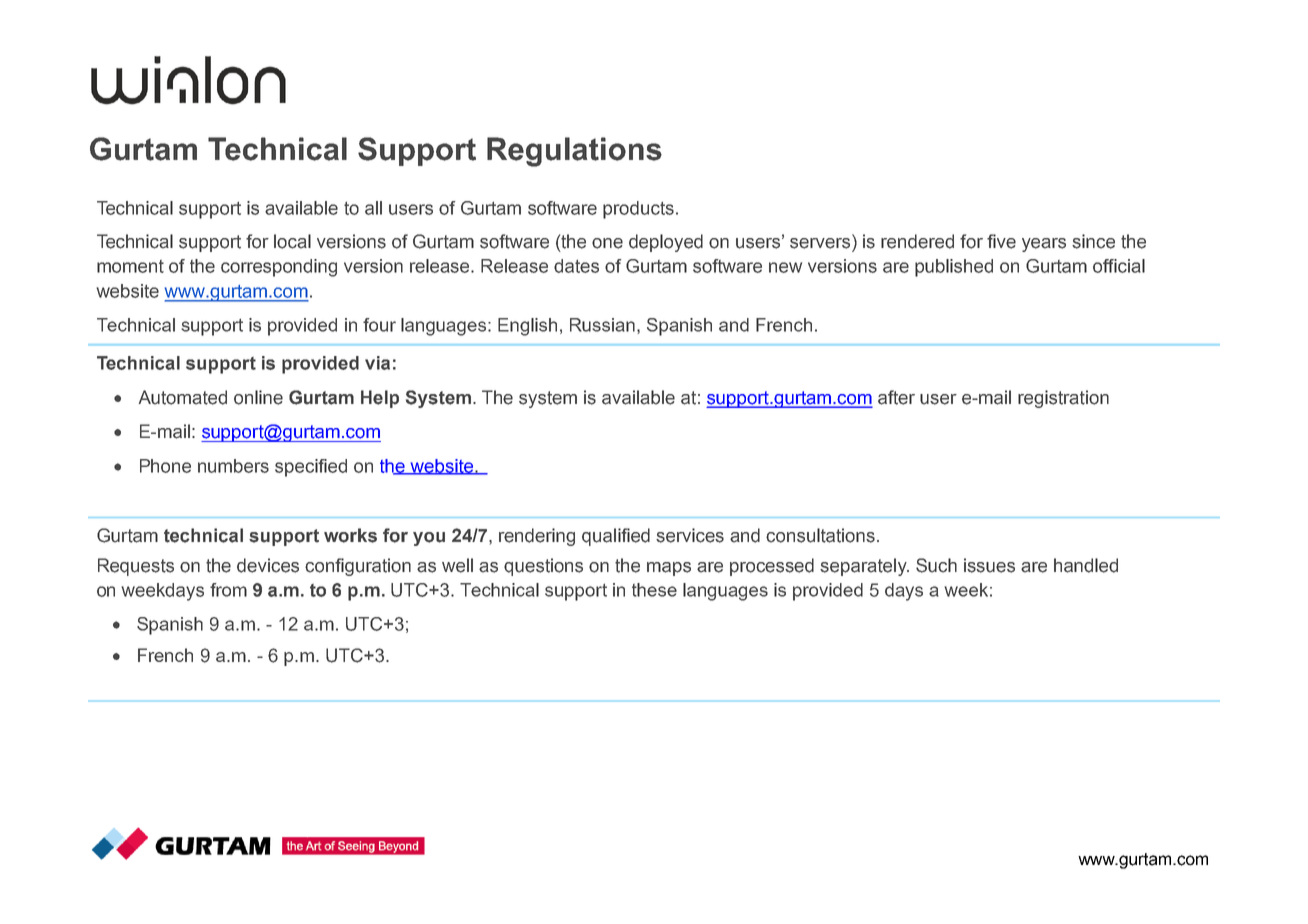  I want to click on issues, so click(989, 565).
